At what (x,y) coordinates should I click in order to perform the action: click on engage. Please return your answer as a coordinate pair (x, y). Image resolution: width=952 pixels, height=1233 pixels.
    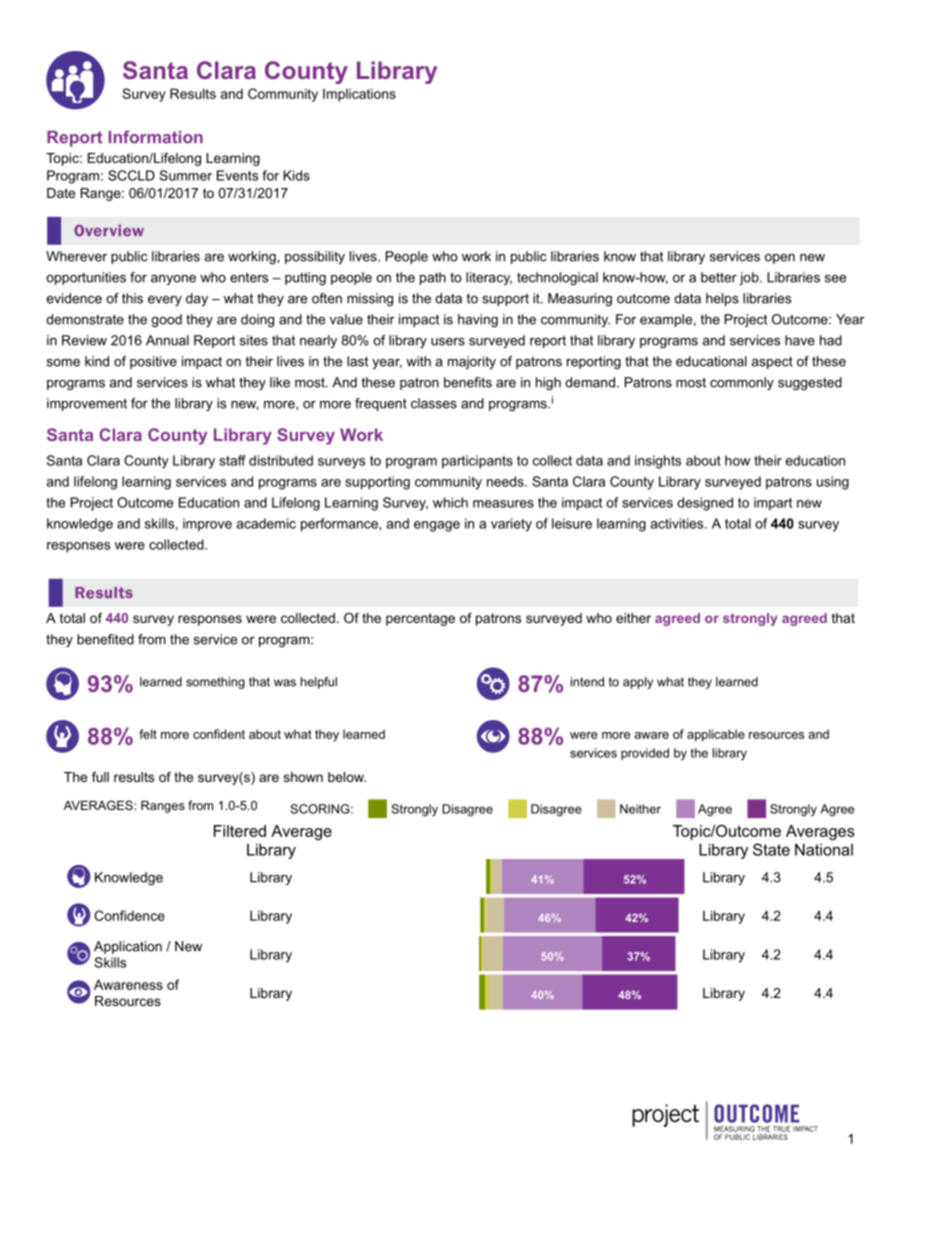
    Looking at the image, I should click on (437, 526).
